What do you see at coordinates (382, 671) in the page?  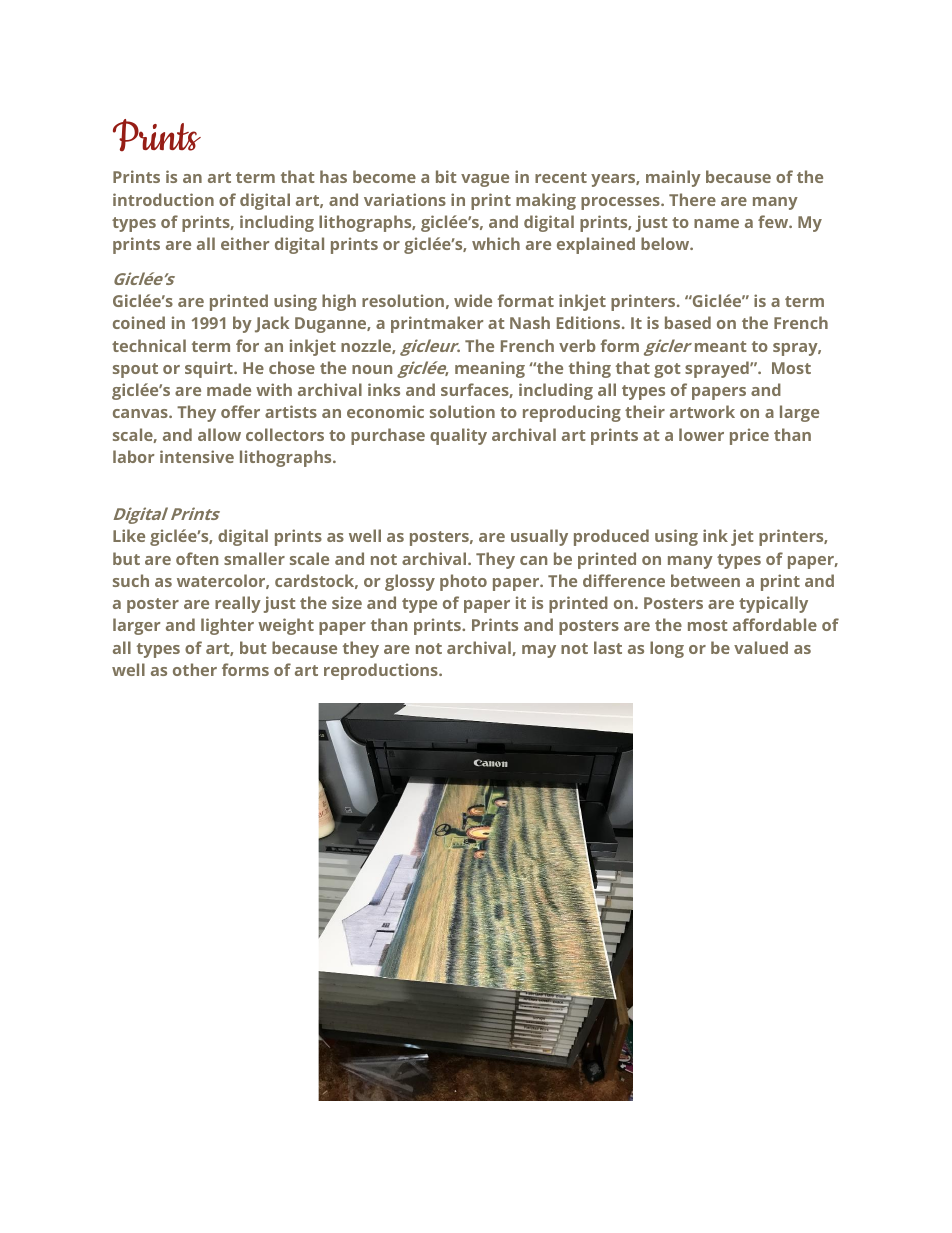 I see `reproductions` at bounding box center [382, 671].
